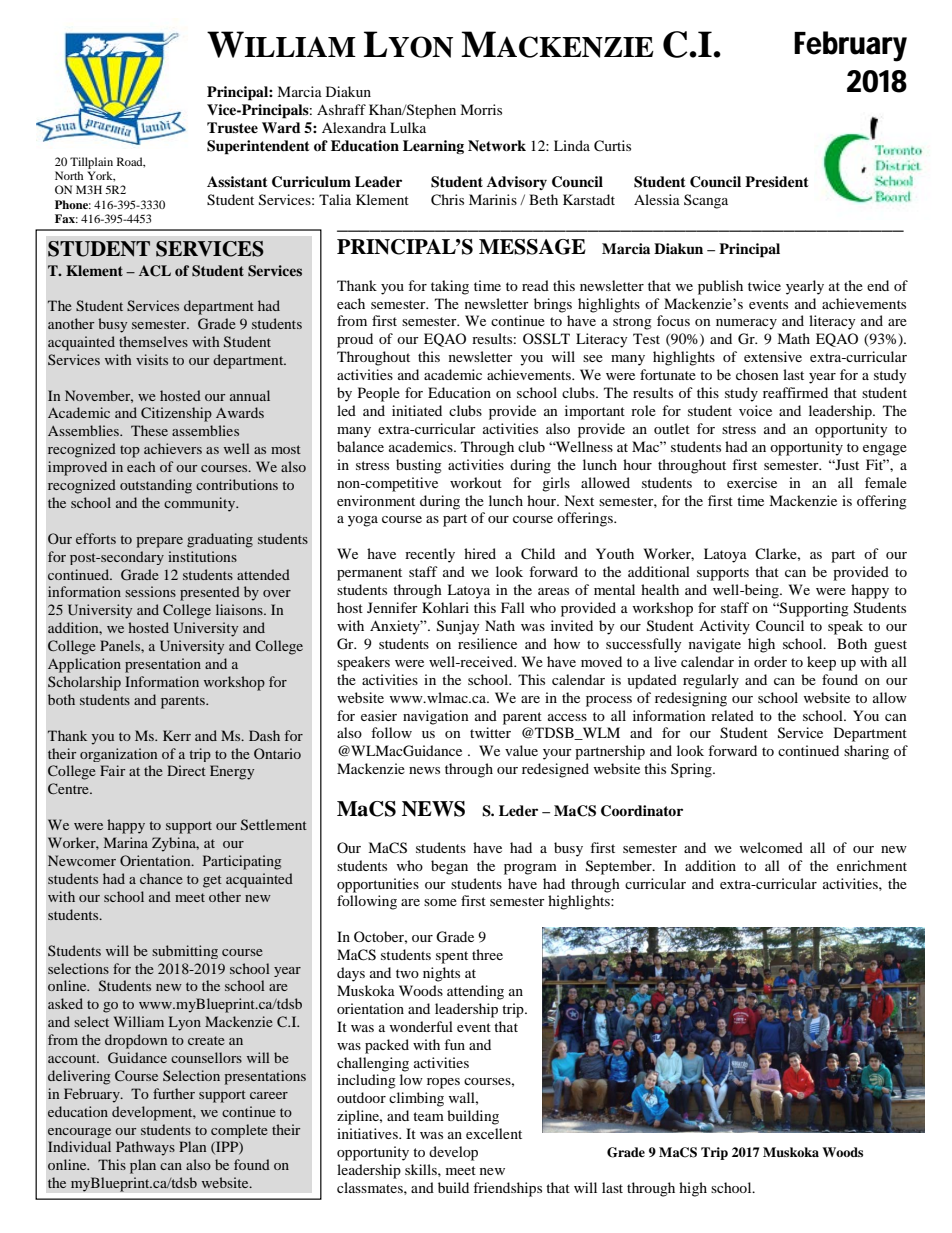 The height and width of the document is (1233, 952). What do you see at coordinates (497, 146) in the document?
I see `Network` at bounding box center [497, 146].
